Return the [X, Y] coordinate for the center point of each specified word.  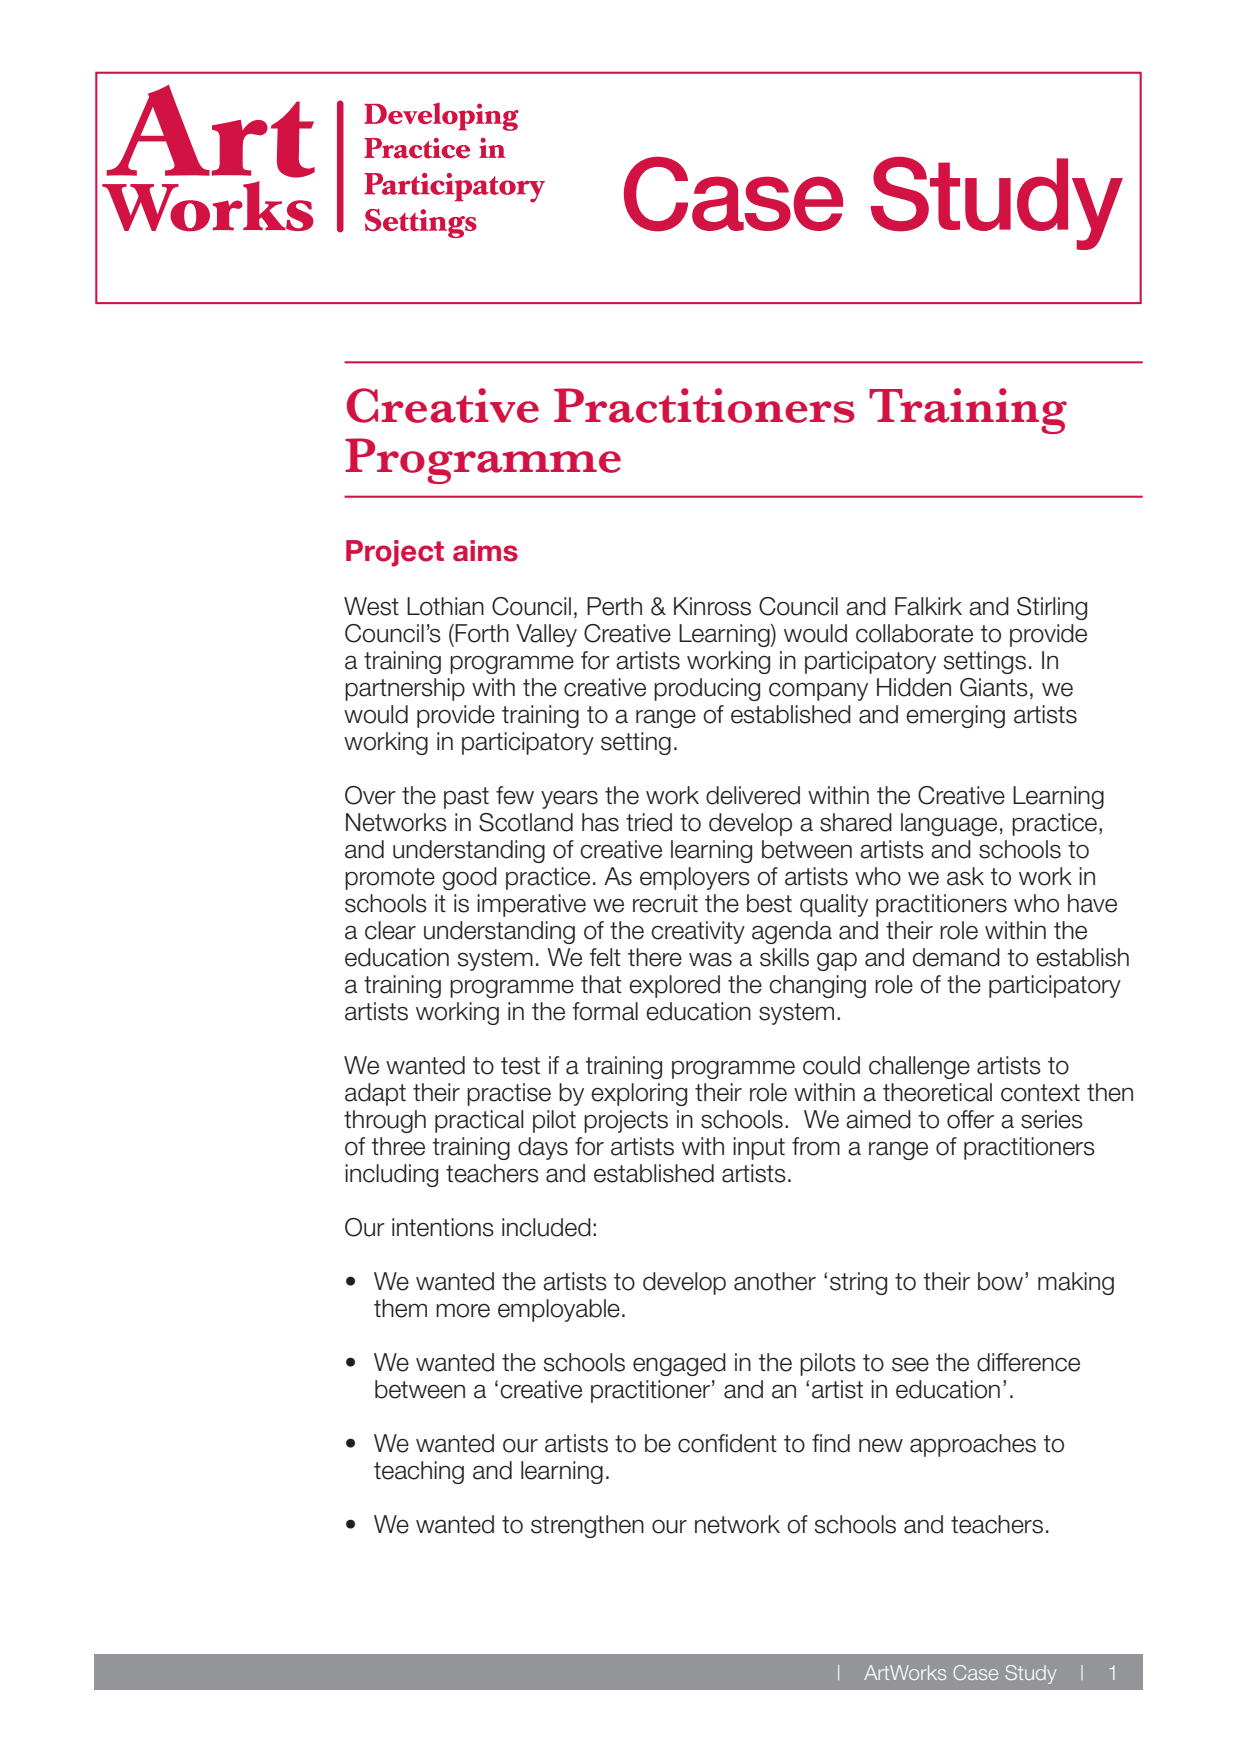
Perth [614, 606]
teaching [419, 1472]
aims [485, 551]
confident [727, 1443]
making [1076, 1283]
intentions [443, 1227]
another [775, 1281]
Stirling [1052, 608]
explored [674, 986]
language [949, 824]
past [466, 798]
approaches [973, 1445]
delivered [753, 795]
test [520, 1066]
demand [956, 957]
